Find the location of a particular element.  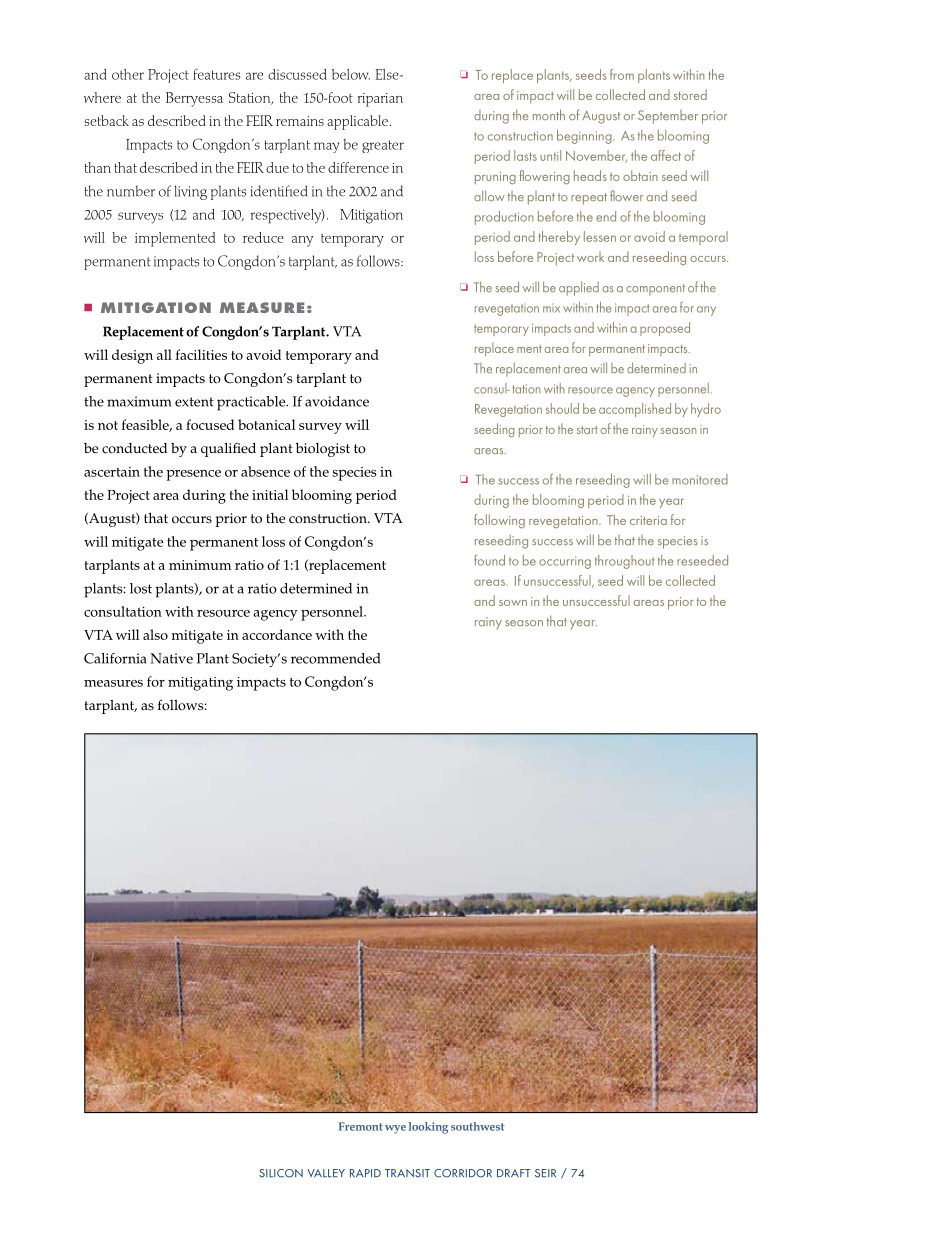

biologist is located at coordinates (323, 450).
